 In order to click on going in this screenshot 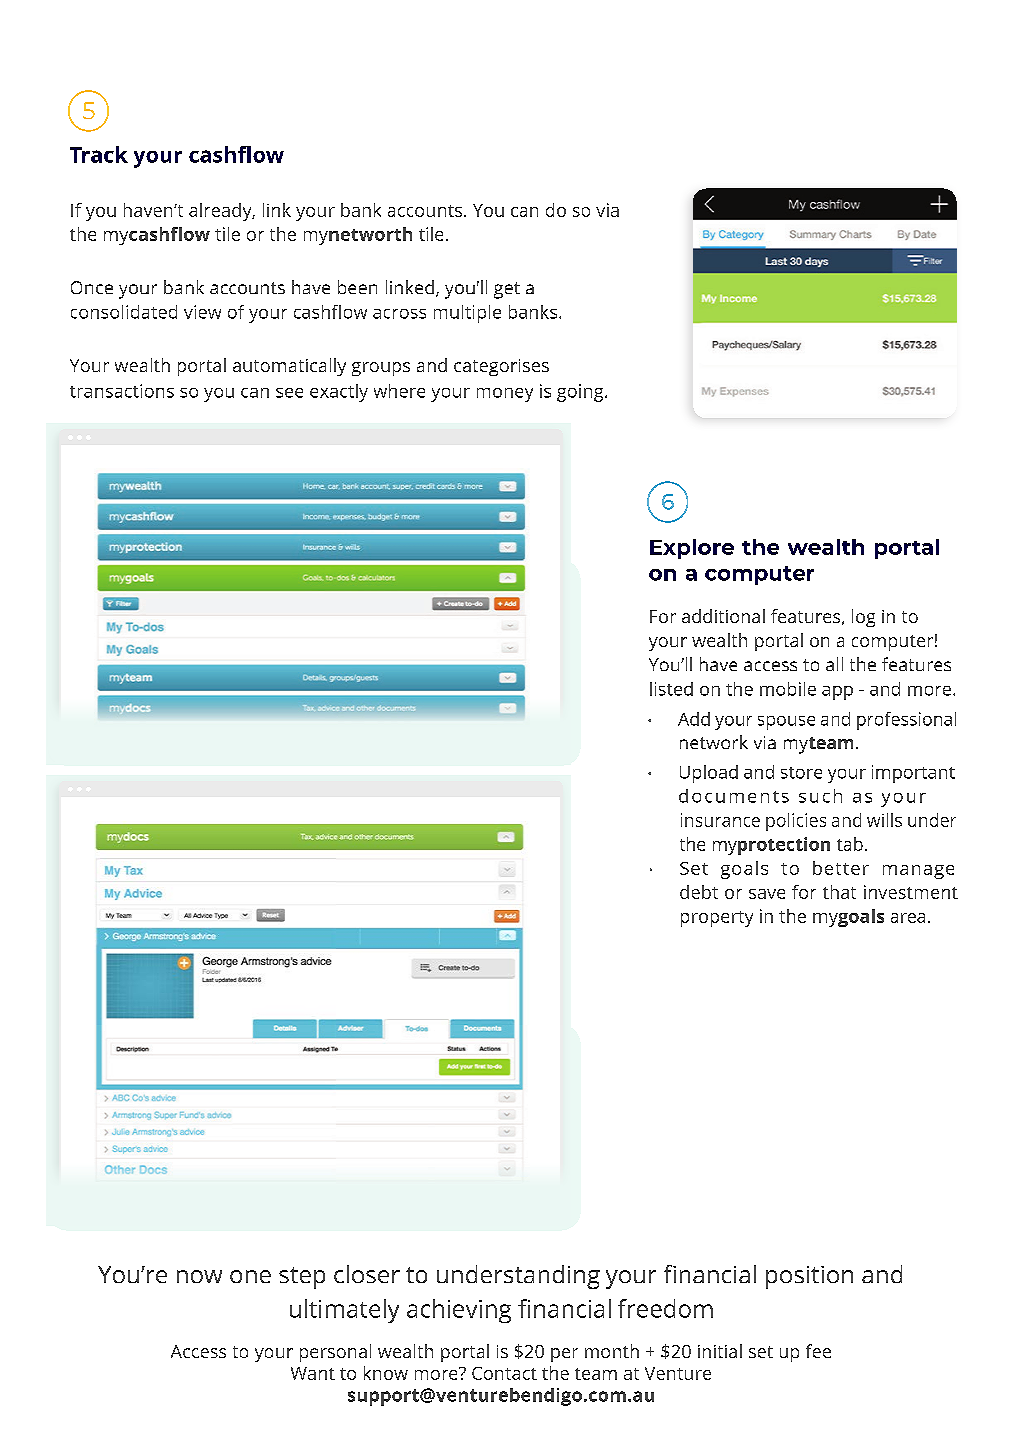, I will do `click(581, 393)`.
